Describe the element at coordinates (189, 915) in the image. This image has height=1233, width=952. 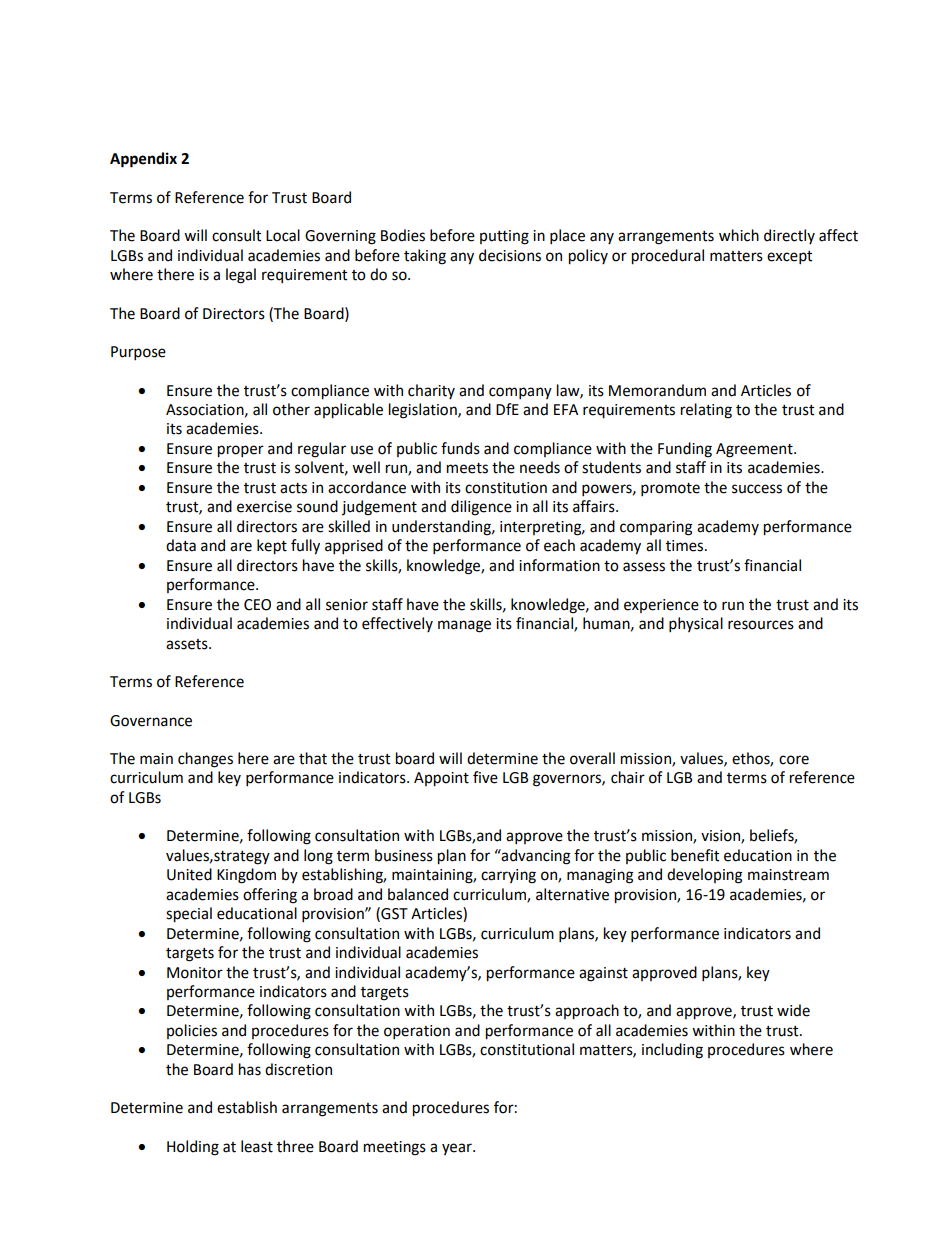
I see `special` at that location.
